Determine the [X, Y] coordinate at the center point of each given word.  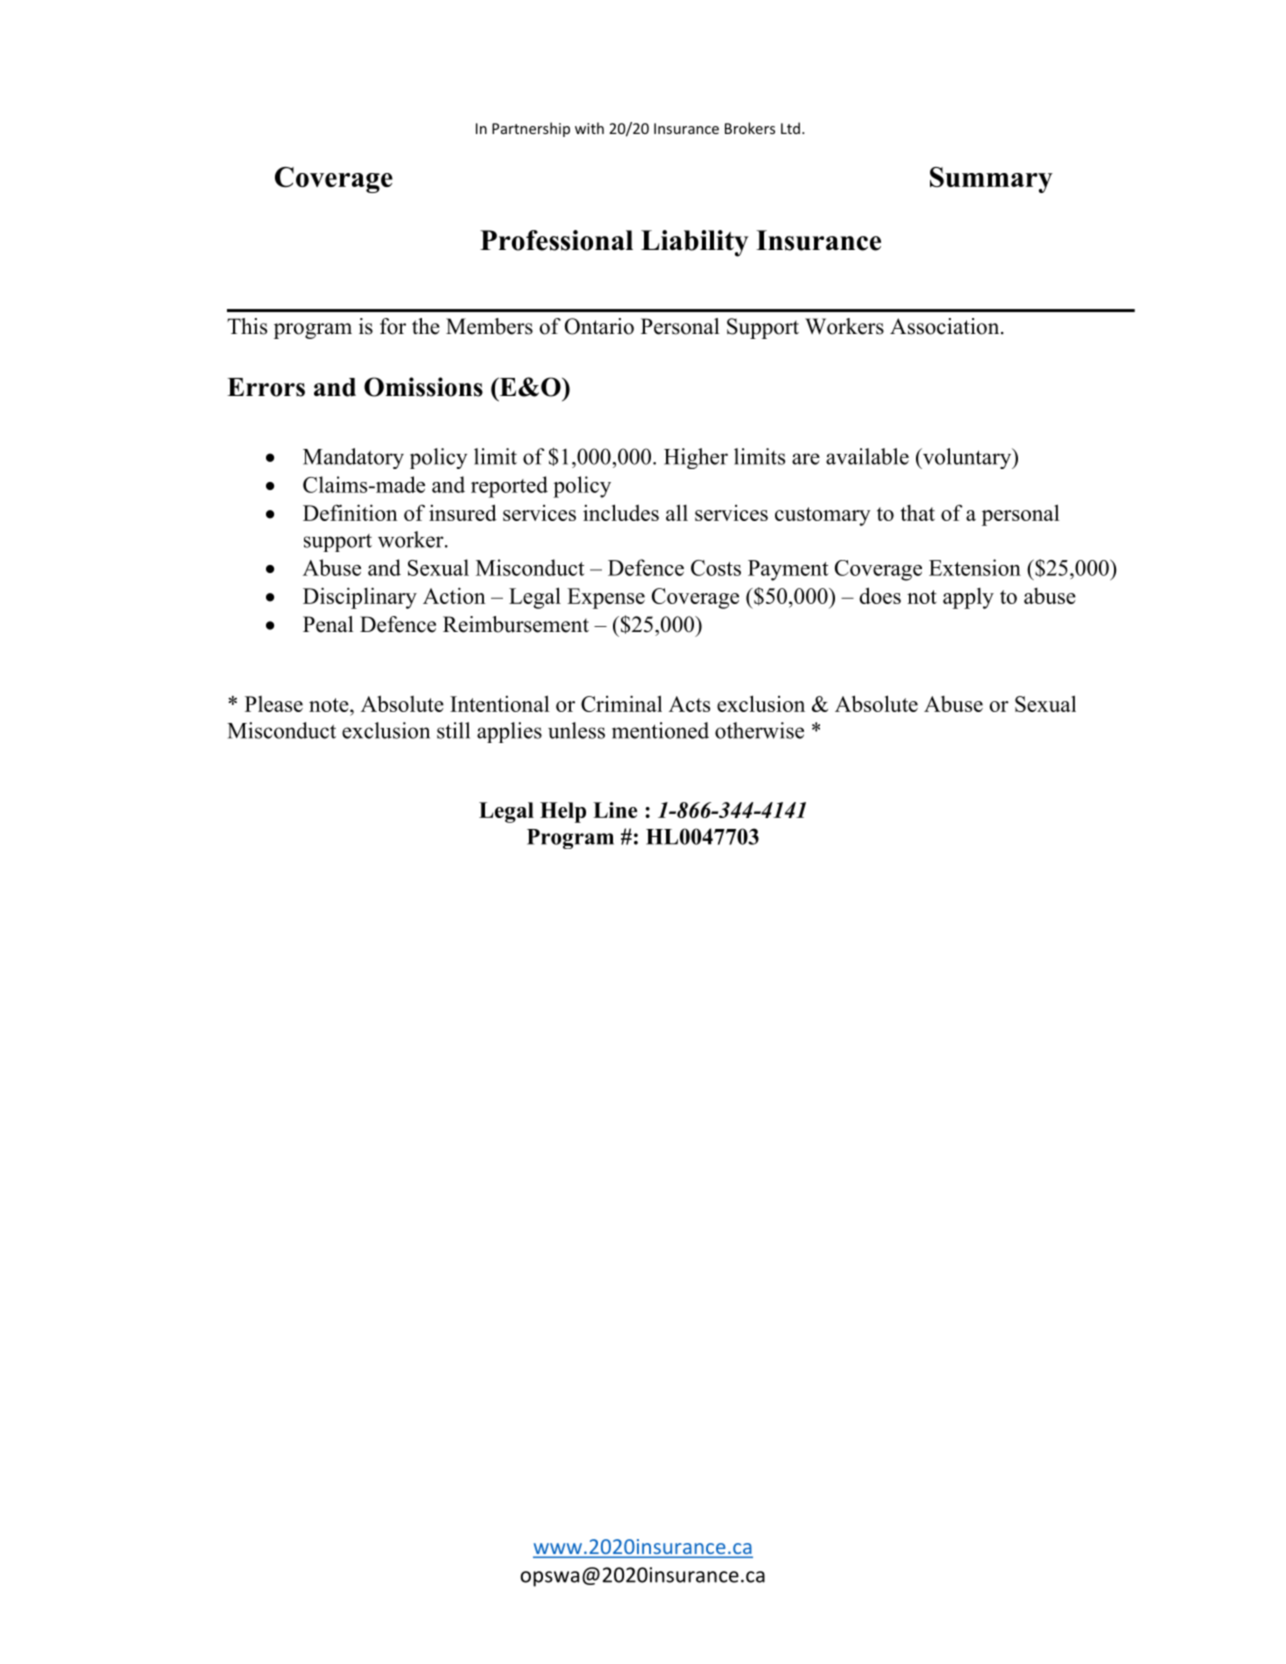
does [880, 595]
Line [615, 810]
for [393, 326]
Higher [696, 458]
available [867, 456]
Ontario [599, 326]
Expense [606, 598]
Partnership [531, 129]
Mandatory [353, 458]
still [453, 730]
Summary [991, 180]
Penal [328, 624]
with [589, 128]
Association [946, 326]
